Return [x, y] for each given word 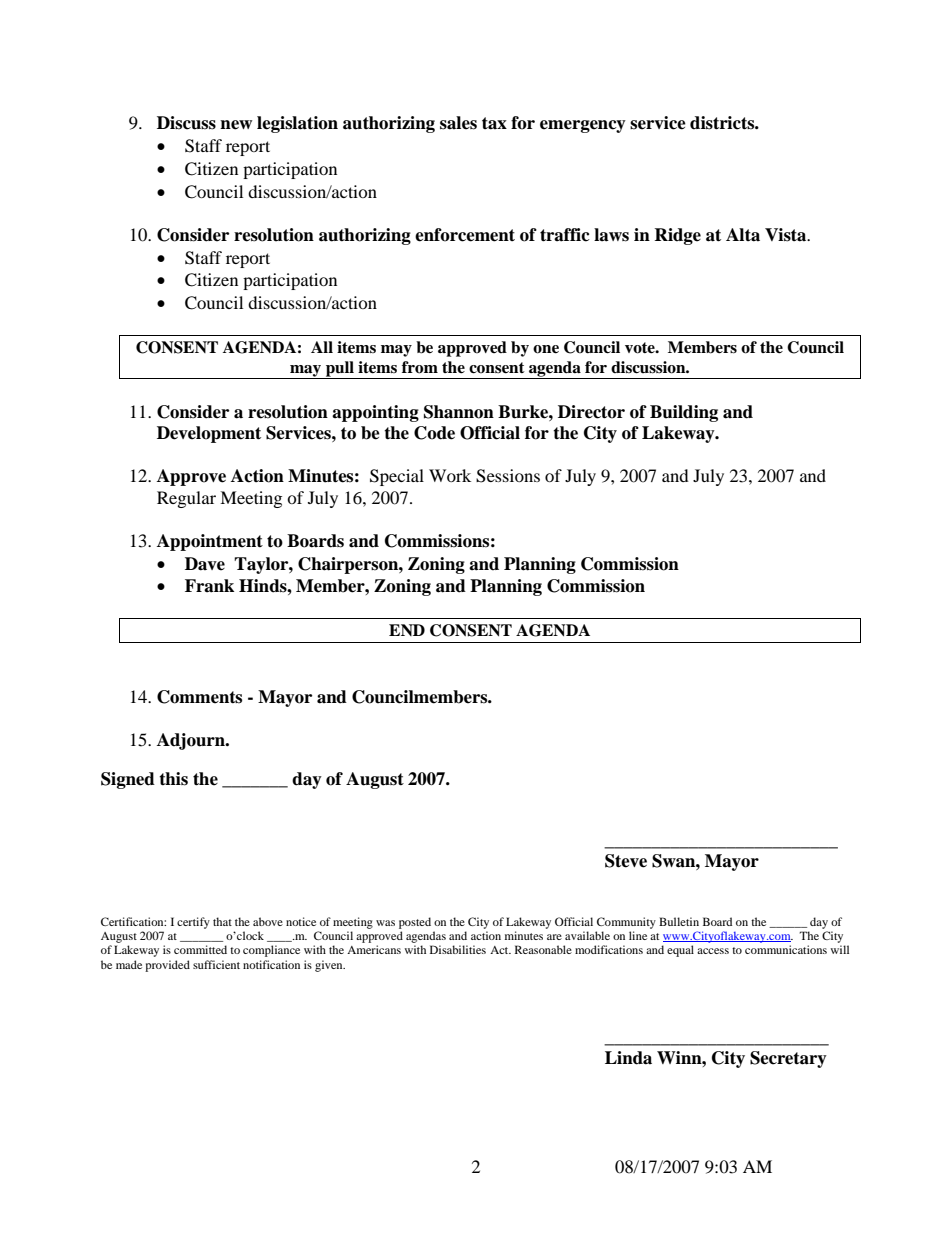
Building [684, 413]
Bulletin [679, 921]
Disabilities [458, 949]
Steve [626, 861]
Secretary [788, 1059]
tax [494, 123]
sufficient [216, 964]
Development [209, 434]
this [173, 779]
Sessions [508, 476]
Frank [209, 586]
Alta [743, 235]
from [420, 367]
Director [591, 412]
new [236, 125]
